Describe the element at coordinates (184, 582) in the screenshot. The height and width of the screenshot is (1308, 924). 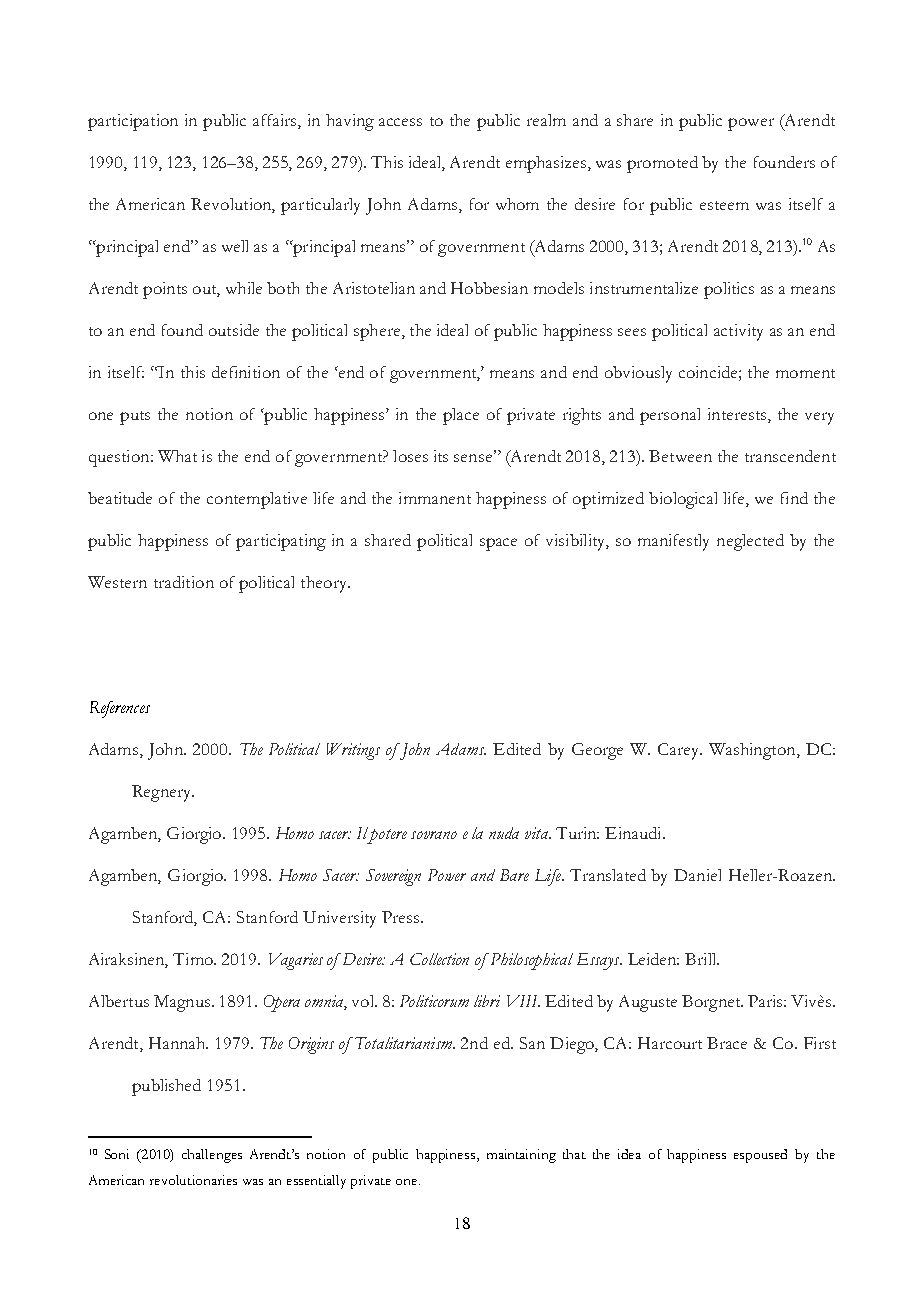
I see `tradition` at that location.
